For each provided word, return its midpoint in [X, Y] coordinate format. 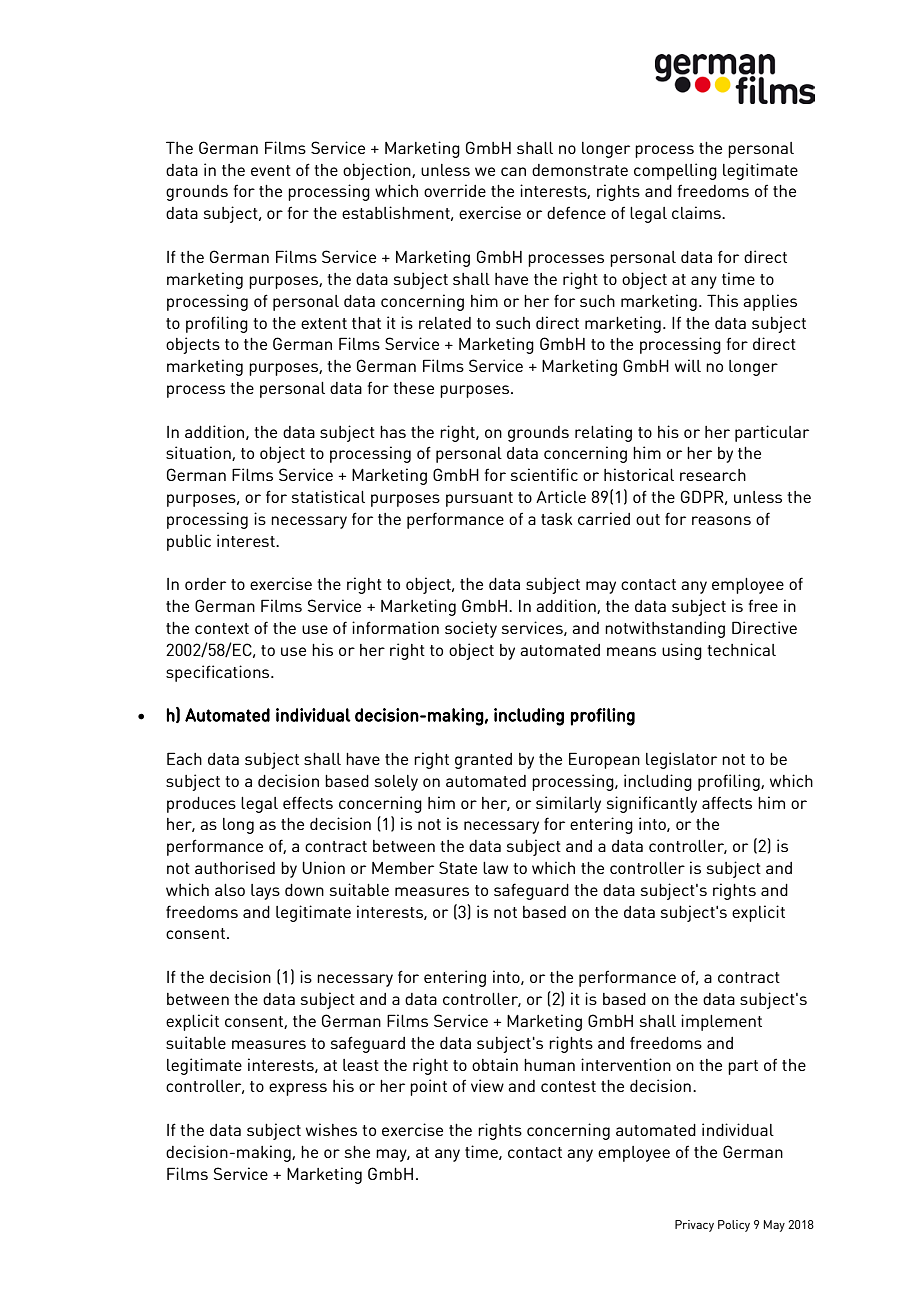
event [271, 170]
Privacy [694, 1226]
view [487, 1085]
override [455, 190]
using [682, 651]
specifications [219, 673]
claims [697, 212]
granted [483, 761]
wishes [331, 1129]
